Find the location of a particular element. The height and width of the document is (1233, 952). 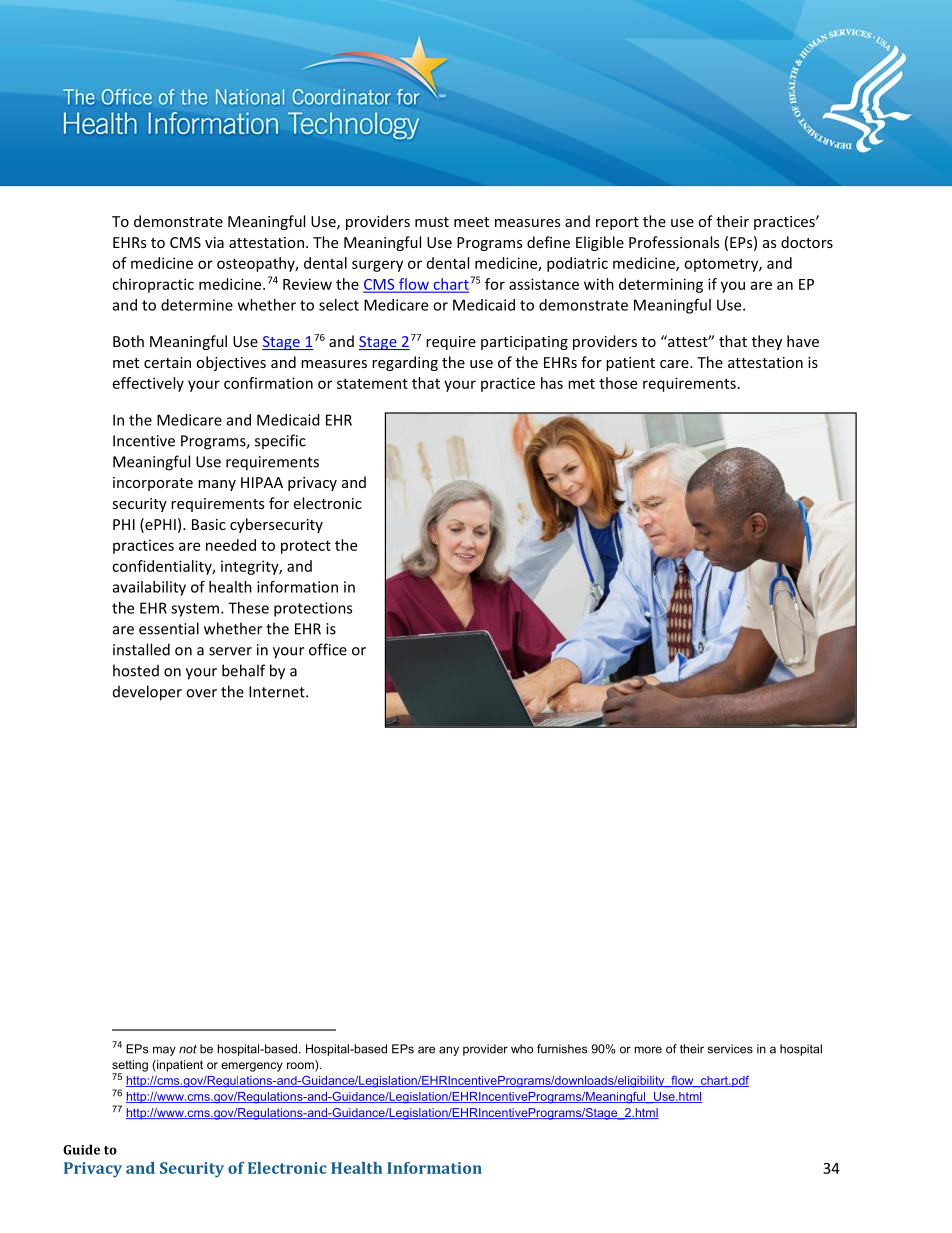

Internet is located at coordinates (278, 692).
